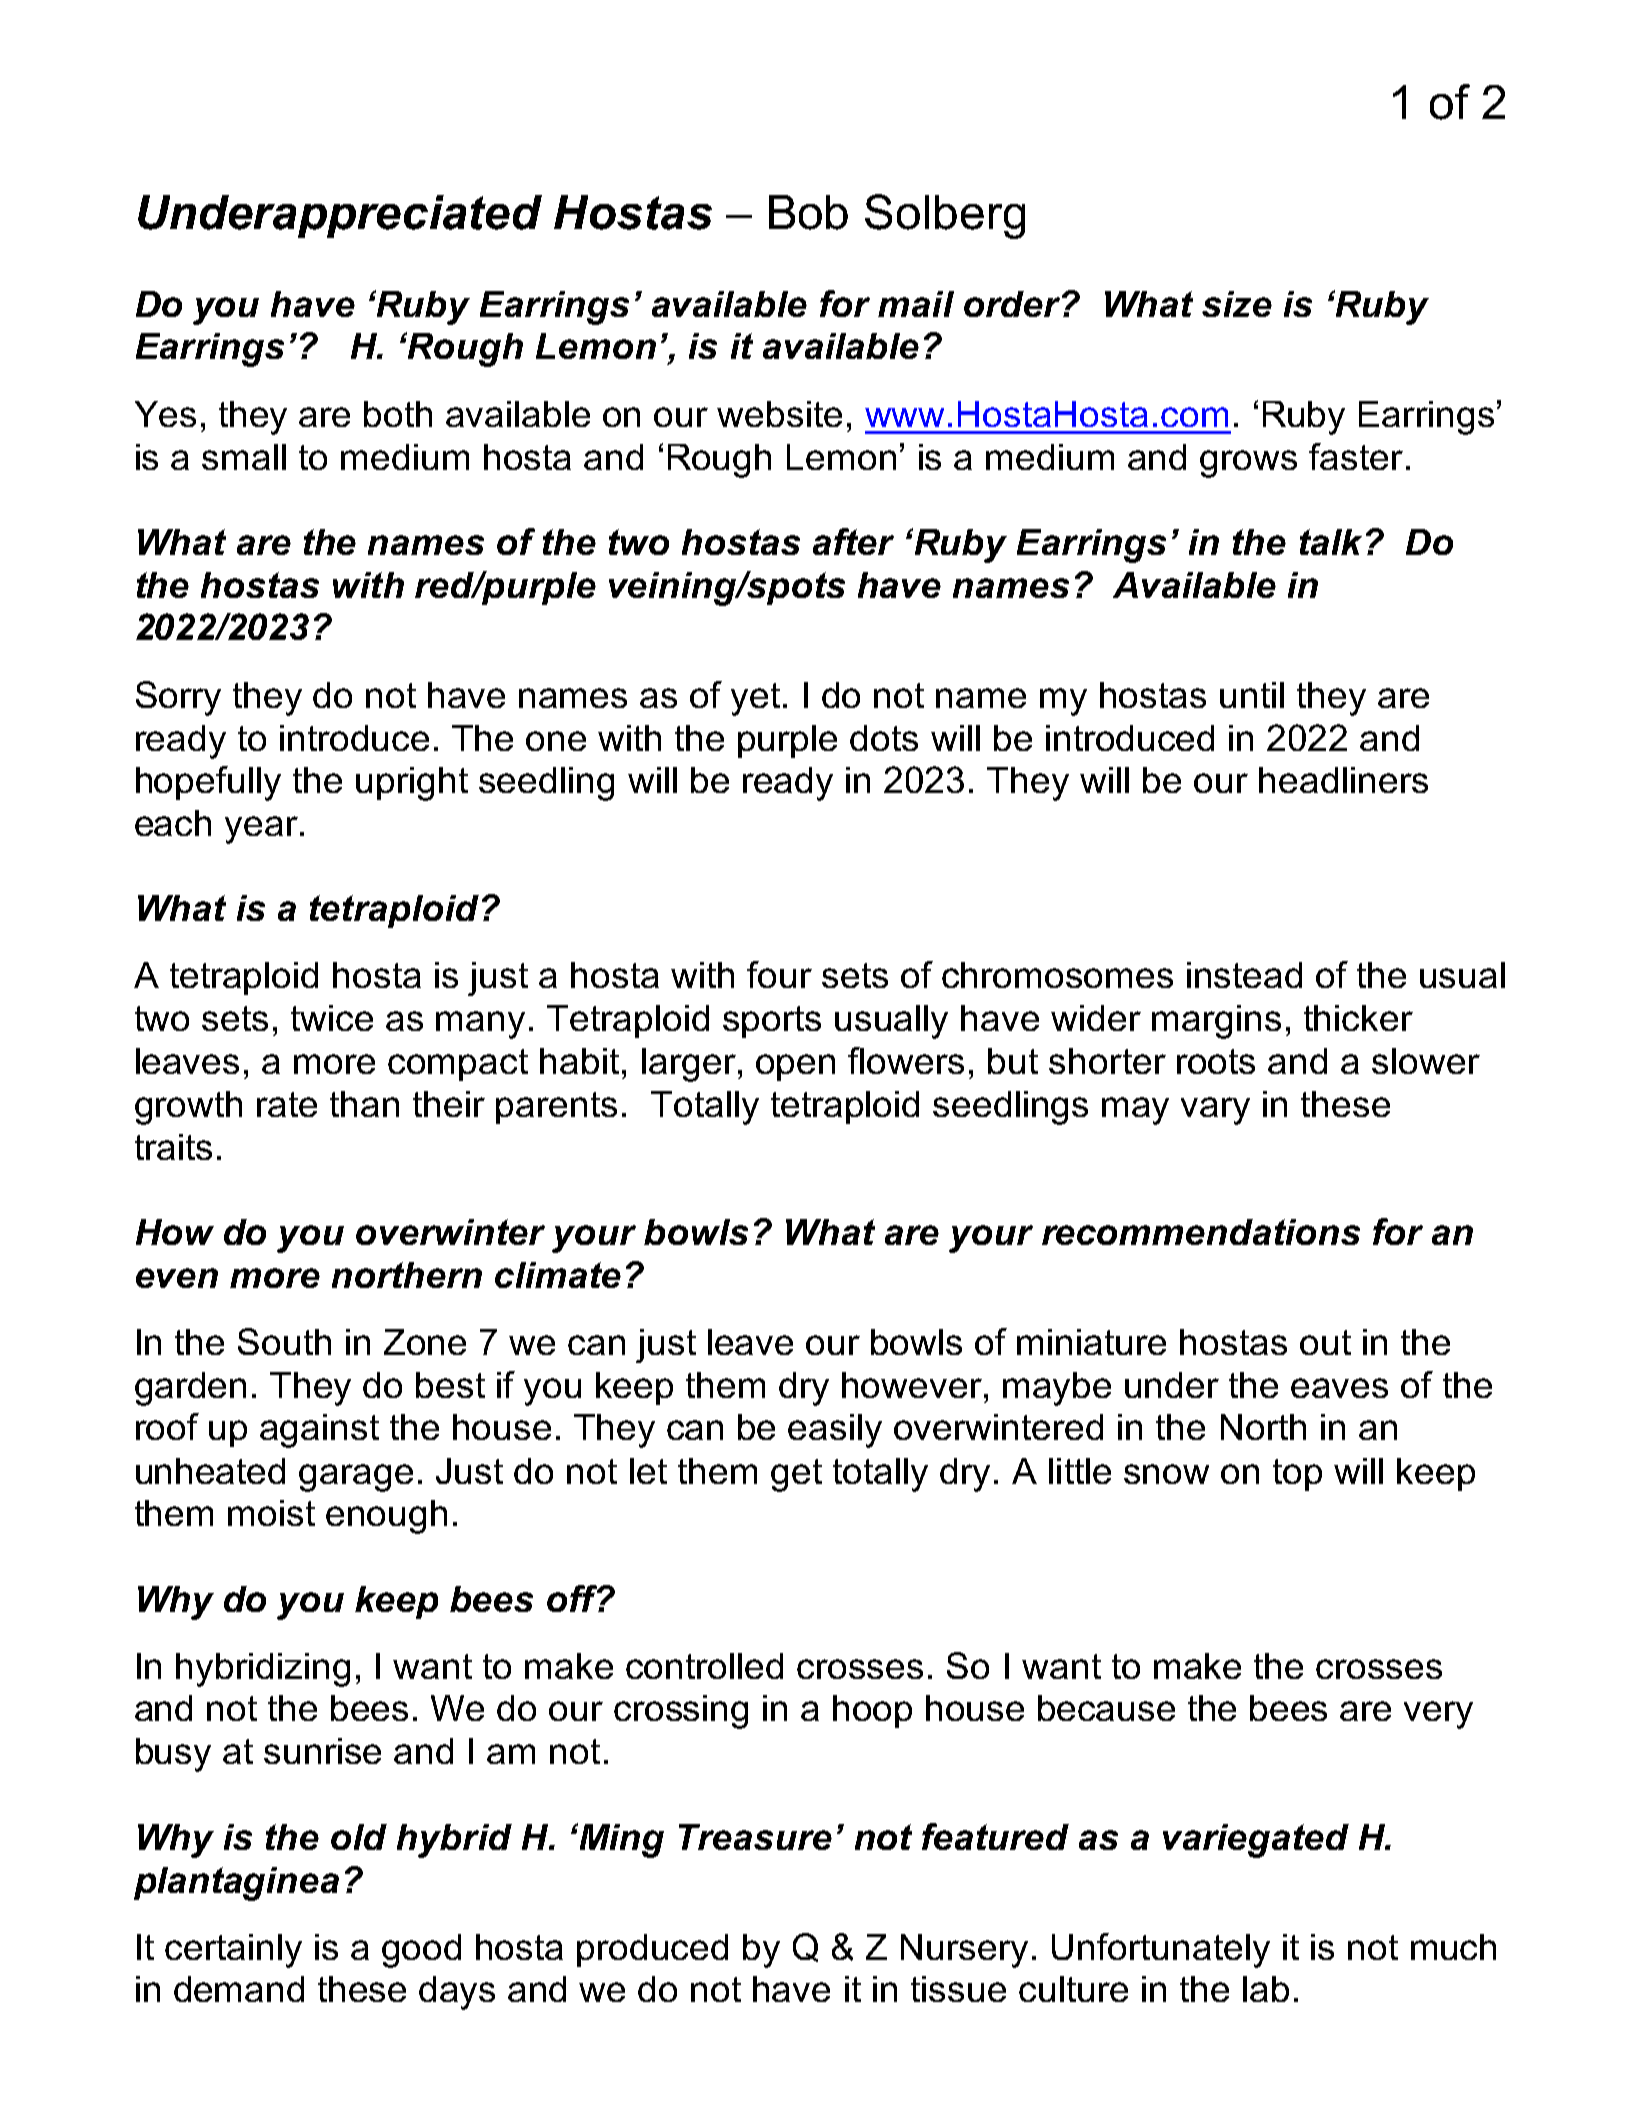 Image resolution: width=1625 pixels, height=2103 pixels. I want to click on Bob, so click(808, 212).
